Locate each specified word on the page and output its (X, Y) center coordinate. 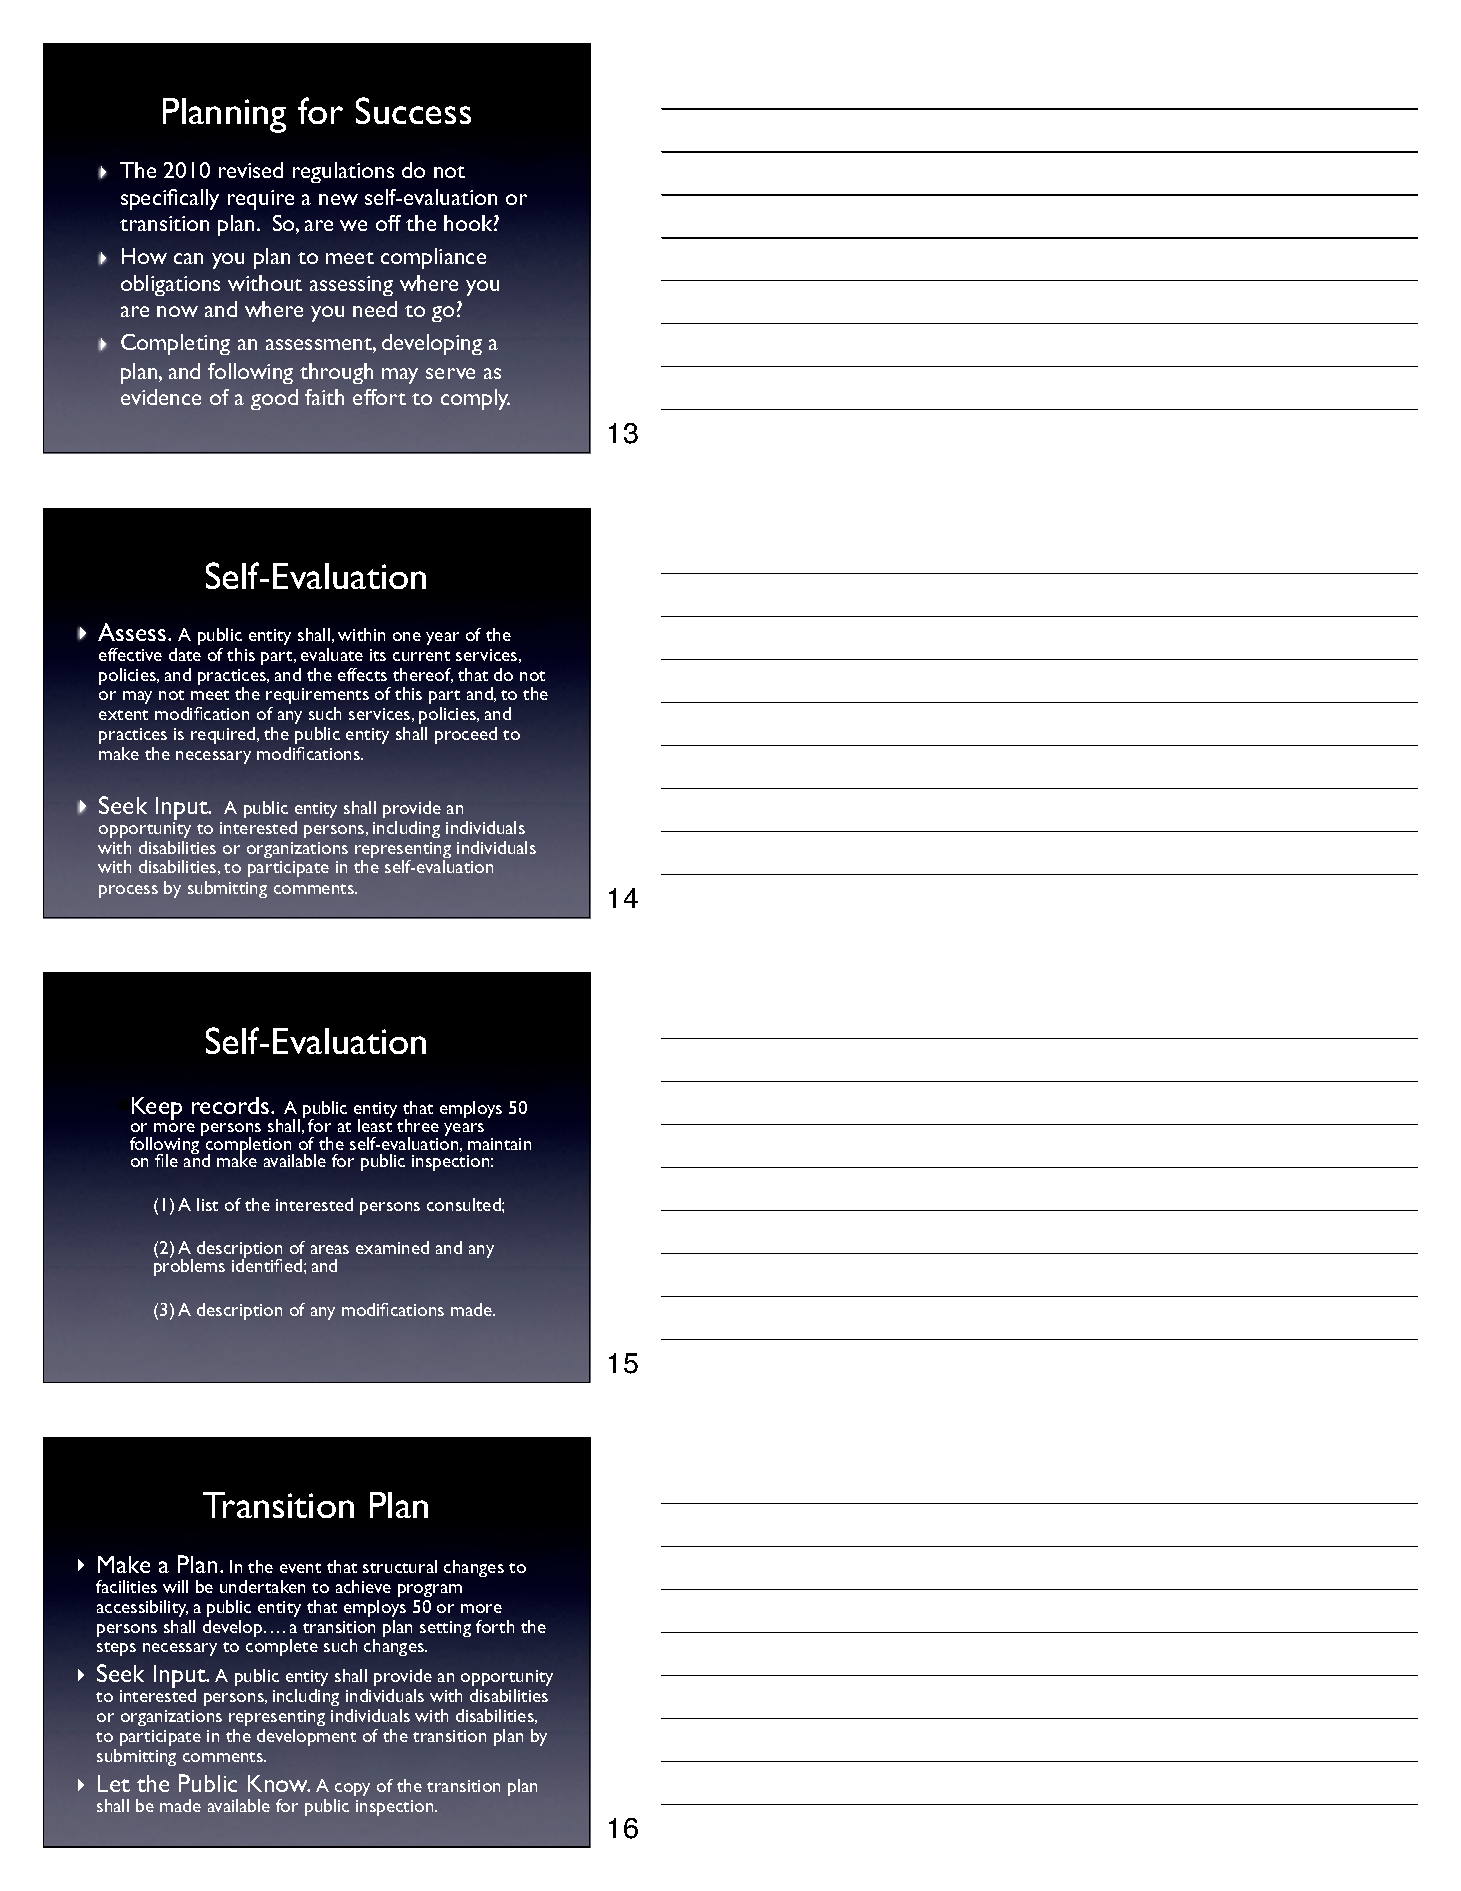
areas (330, 1249)
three (418, 1125)
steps (116, 1649)
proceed (466, 735)
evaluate (332, 654)
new (338, 199)
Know (279, 1783)
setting (445, 1629)
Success (413, 110)
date (185, 654)
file (166, 1160)
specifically (170, 199)
